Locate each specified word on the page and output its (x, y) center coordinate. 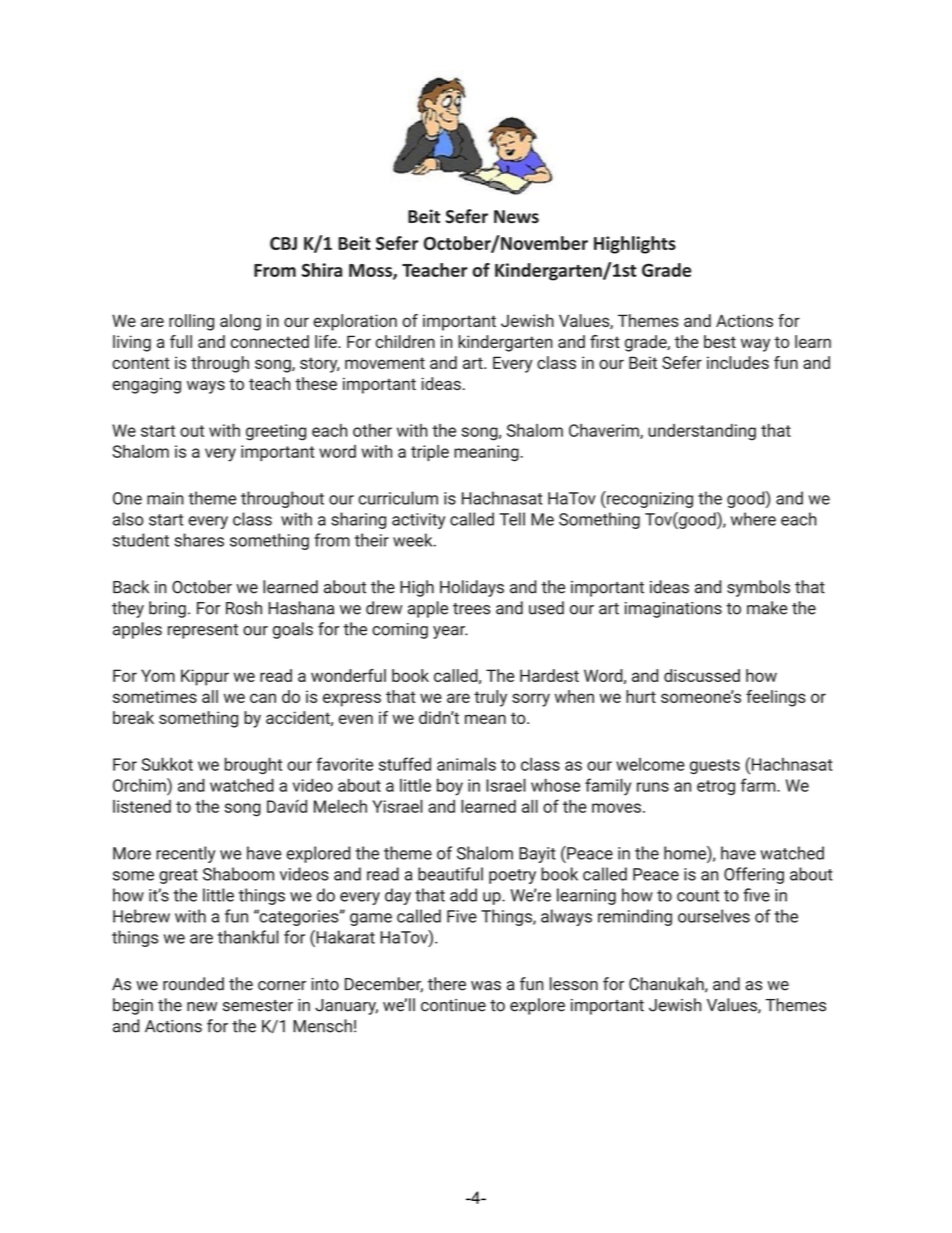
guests (715, 766)
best (720, 341)
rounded (193, 984)
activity (418, 521)
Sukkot (167, 764)
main (165, 498)
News (516, 217)
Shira (322, 270)
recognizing (649, 499)
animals (466, 764)
